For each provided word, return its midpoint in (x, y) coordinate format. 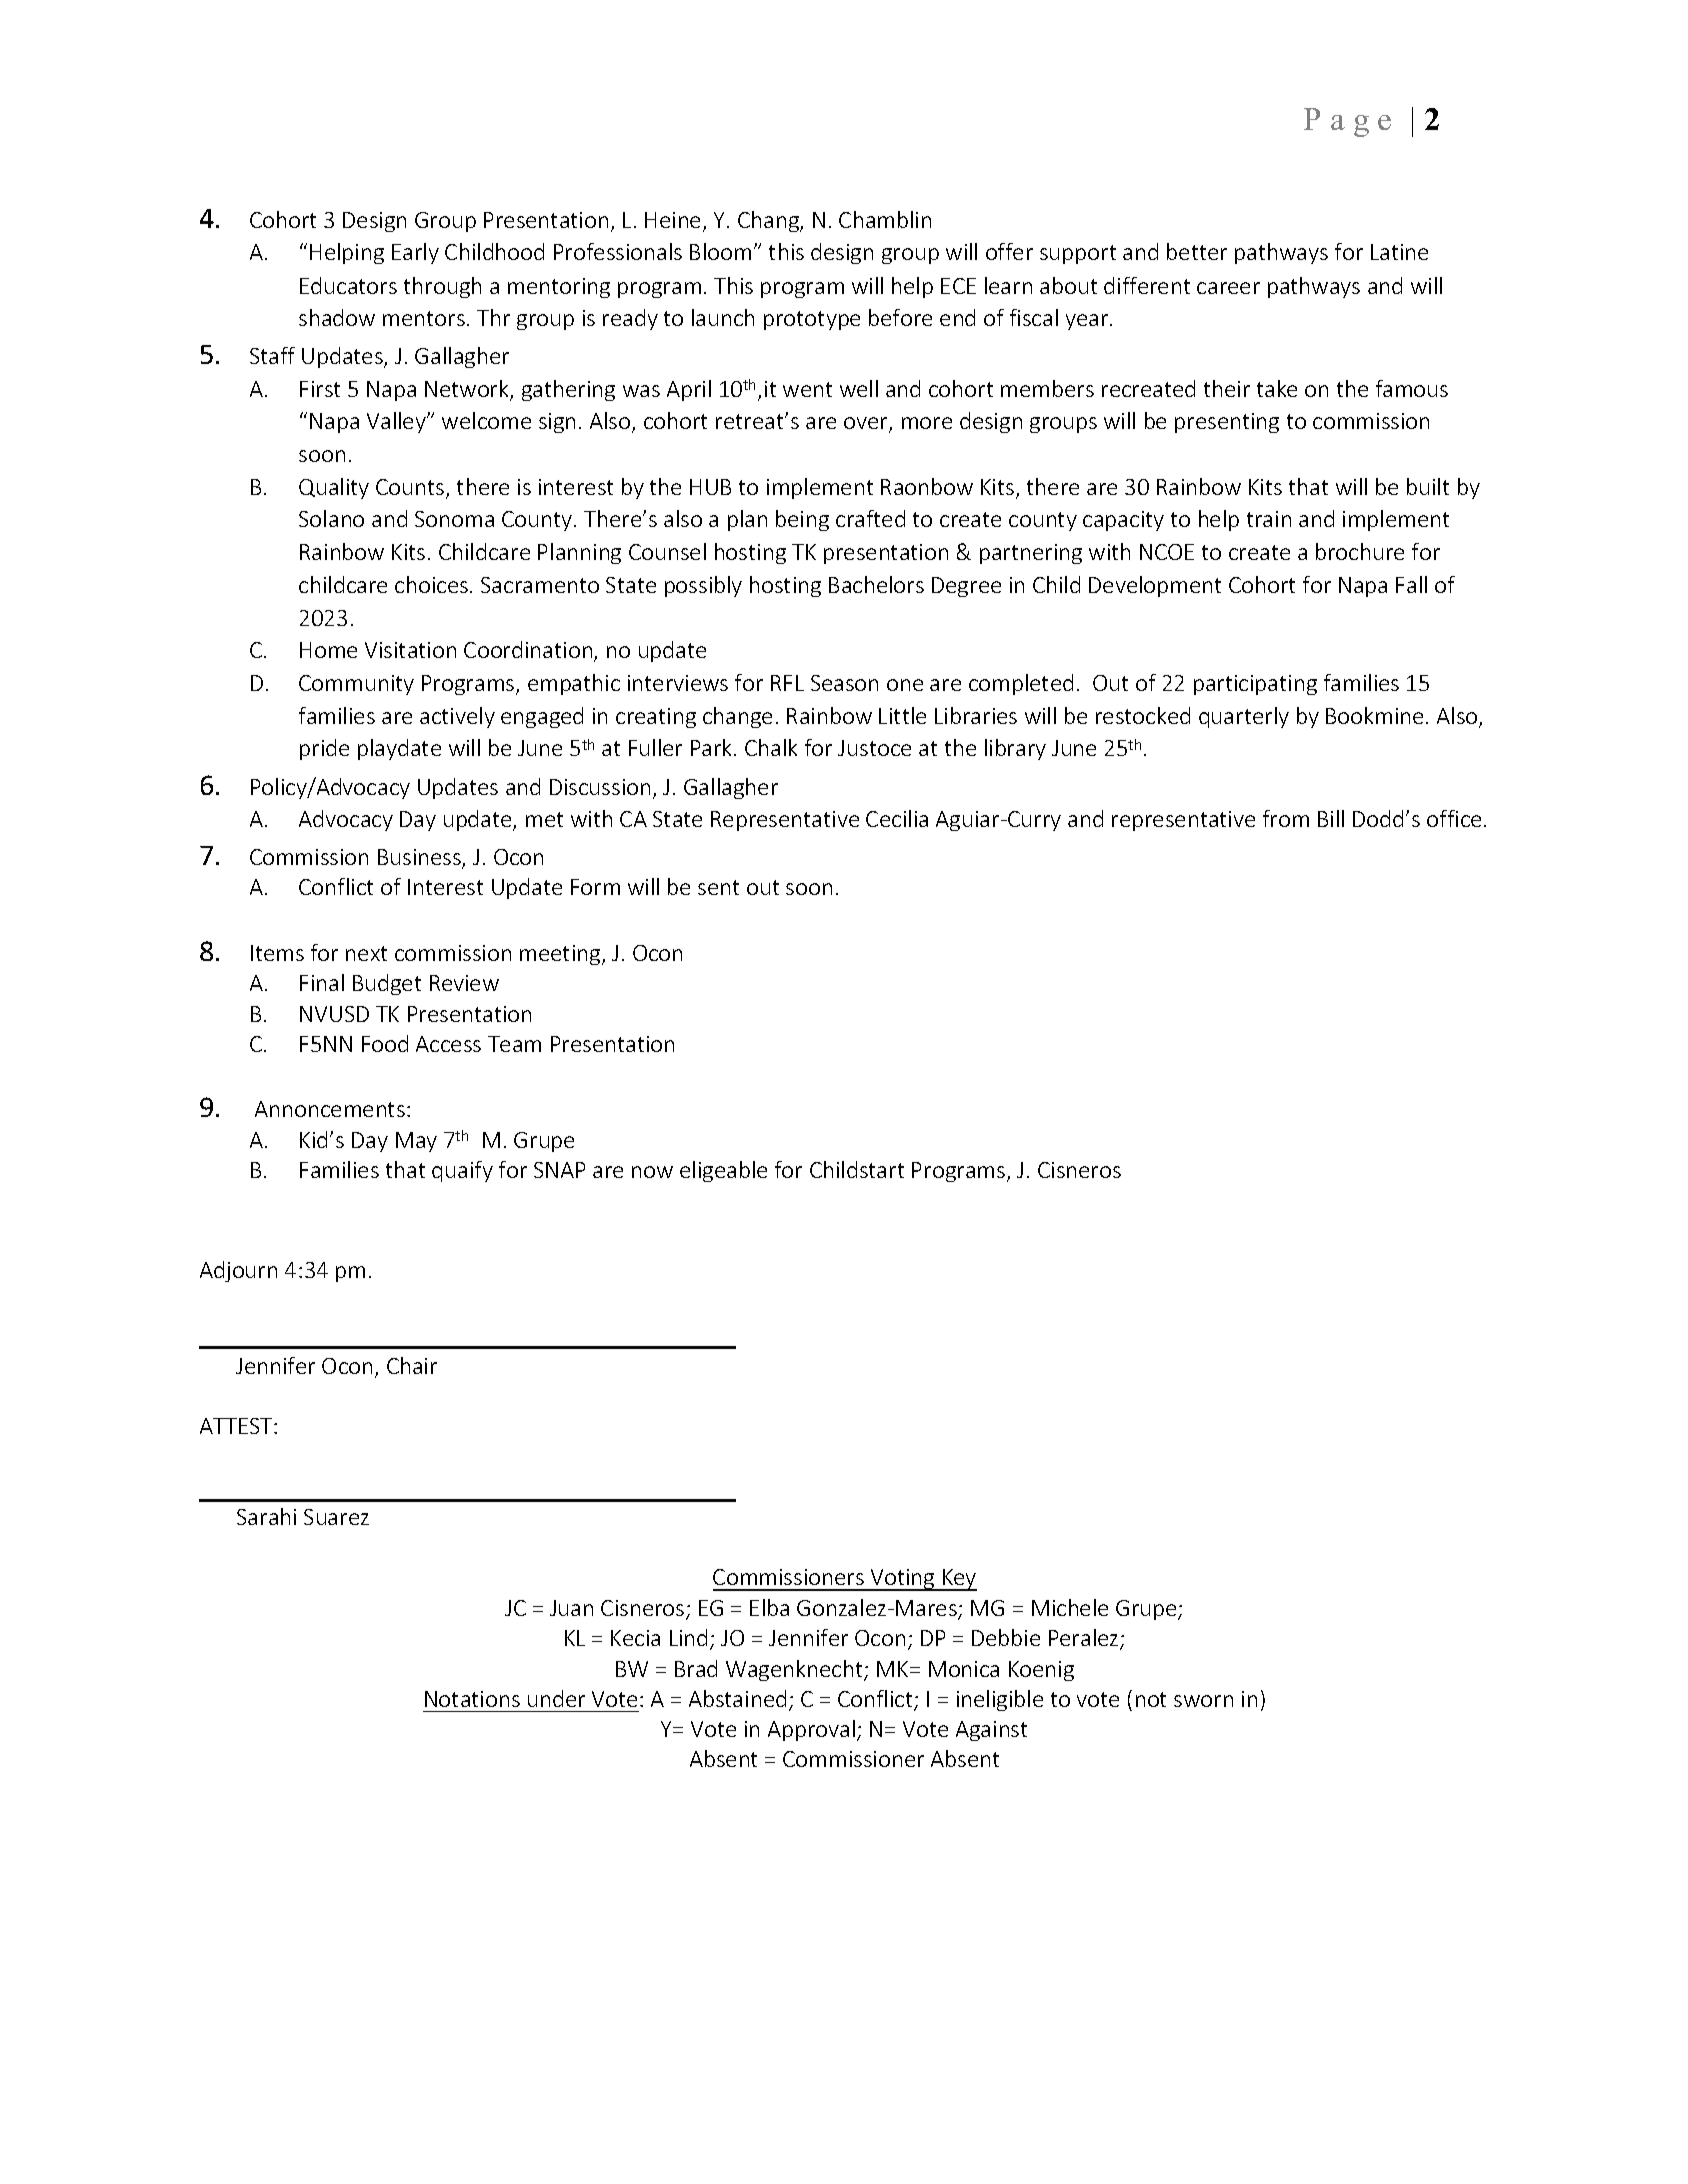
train (1269, 519)
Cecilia (897, 818)
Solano (331, 518)
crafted (870, 518)
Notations (472, 1699)
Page (1347, 122)
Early (415, 253)
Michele (1070, 1607)
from (1286, 818)
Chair (412, 1365)
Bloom (720, 251)
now (652, 1172)
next (366, 953)
